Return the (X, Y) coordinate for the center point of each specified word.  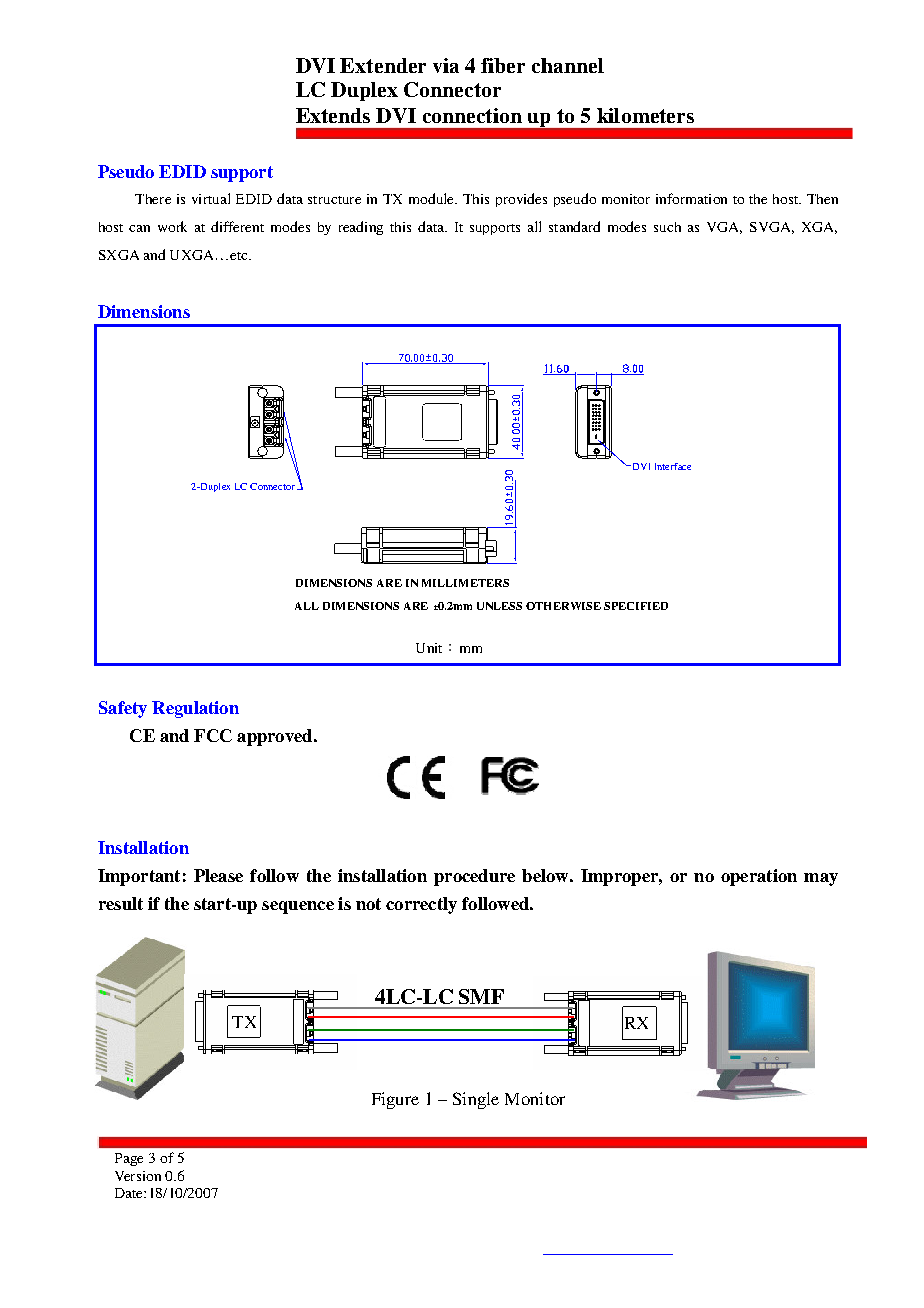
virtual (211, 198)
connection (472, 115)
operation (759, 877)
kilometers (645, 115)
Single (476, 1100)
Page (129, 1159)
